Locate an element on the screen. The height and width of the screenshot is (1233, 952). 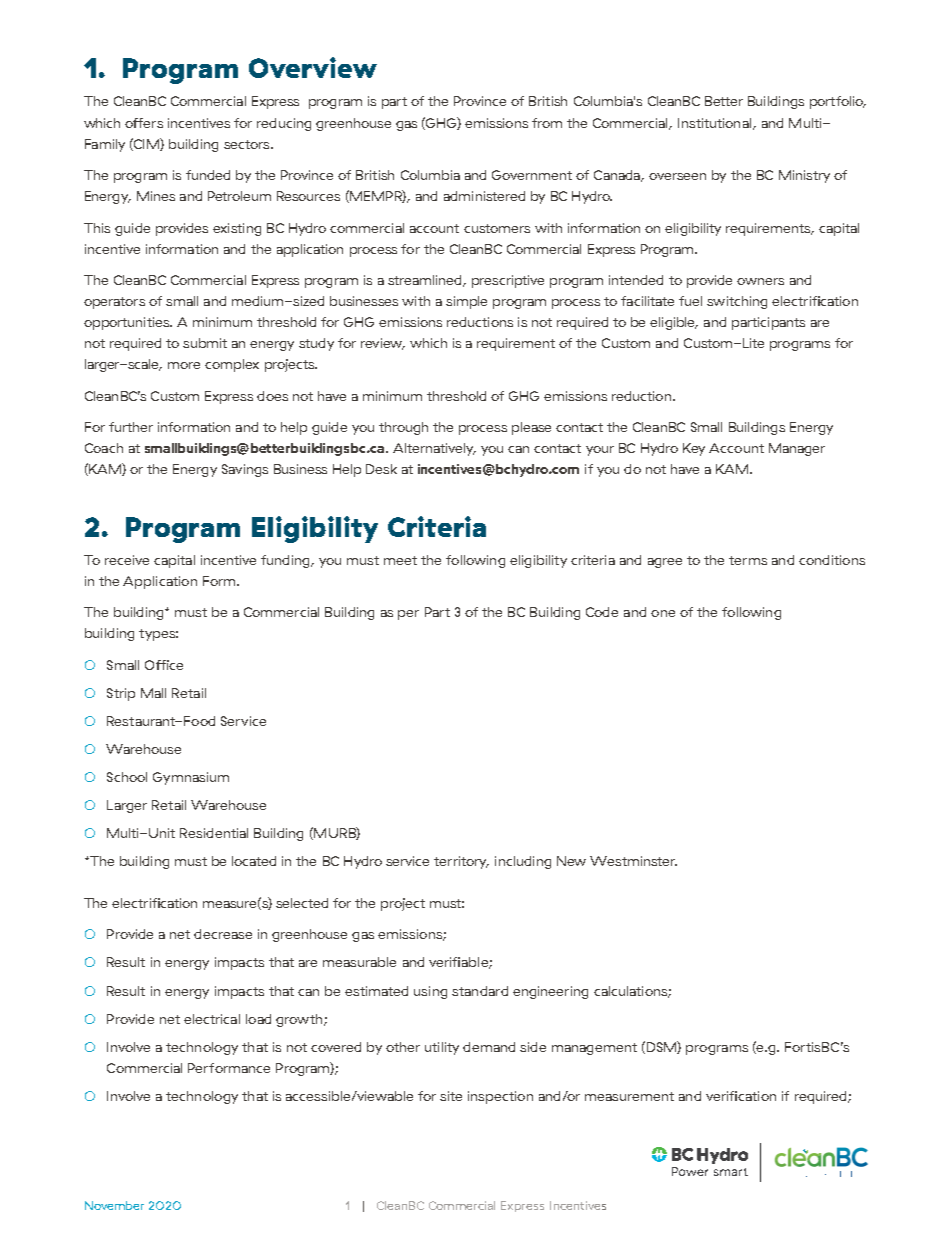
territory is located at coordinates (461, 862).
